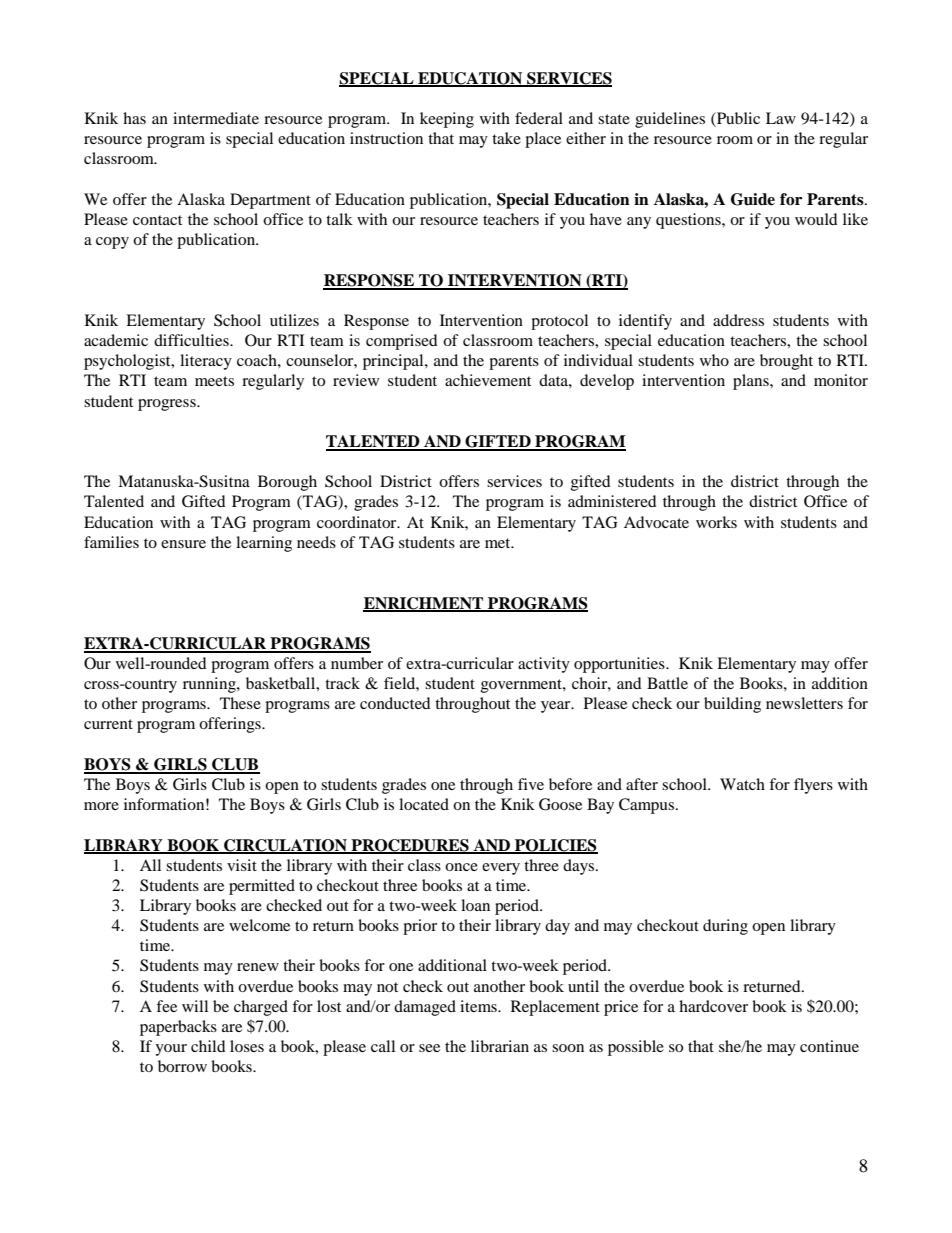 This screenshot has width=952, height=1233. Describe the element at coordinates (101, 806) in the screenshot. I see `more` at that location.
